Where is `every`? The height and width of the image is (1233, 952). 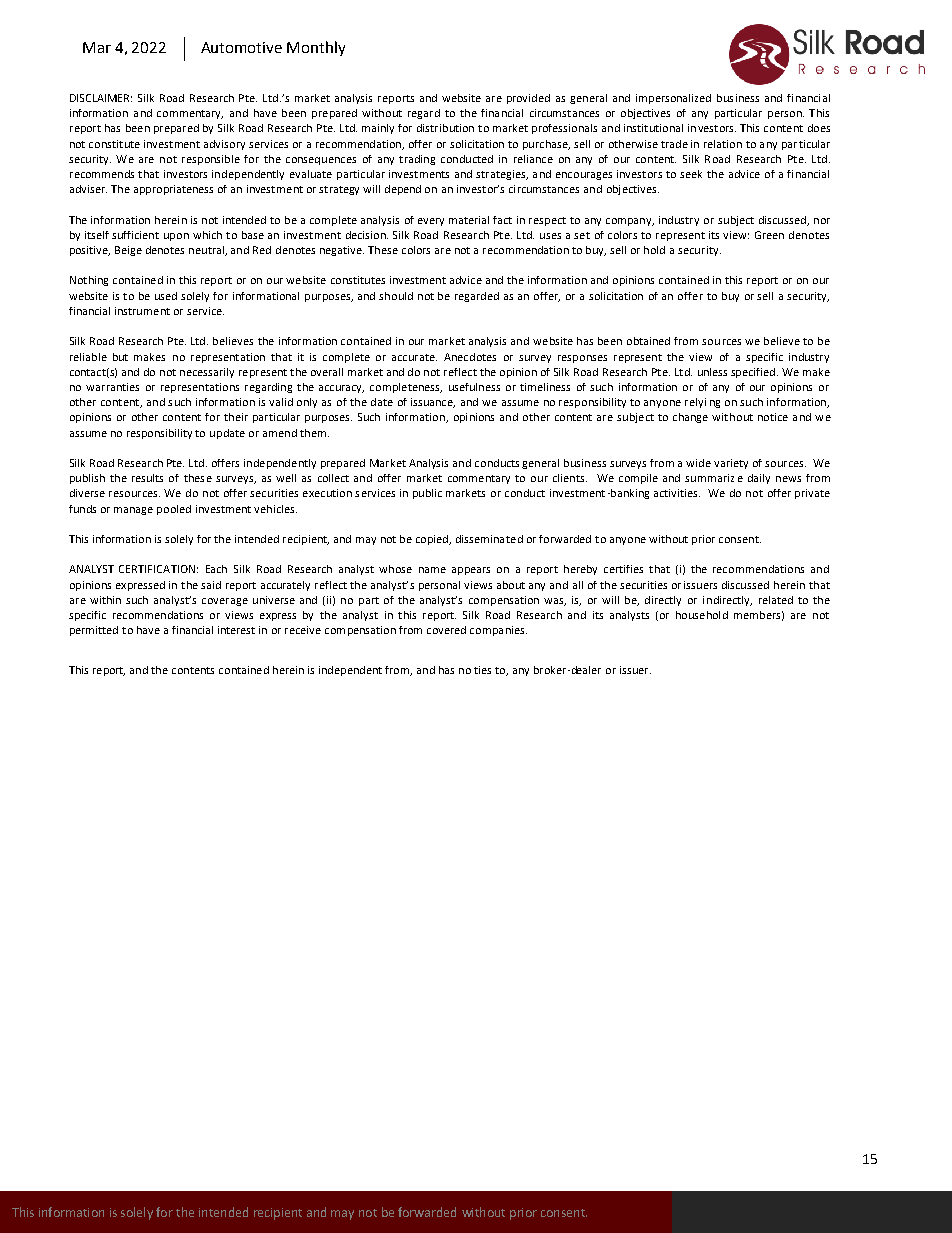
every is located at coordinates (431, 222).
